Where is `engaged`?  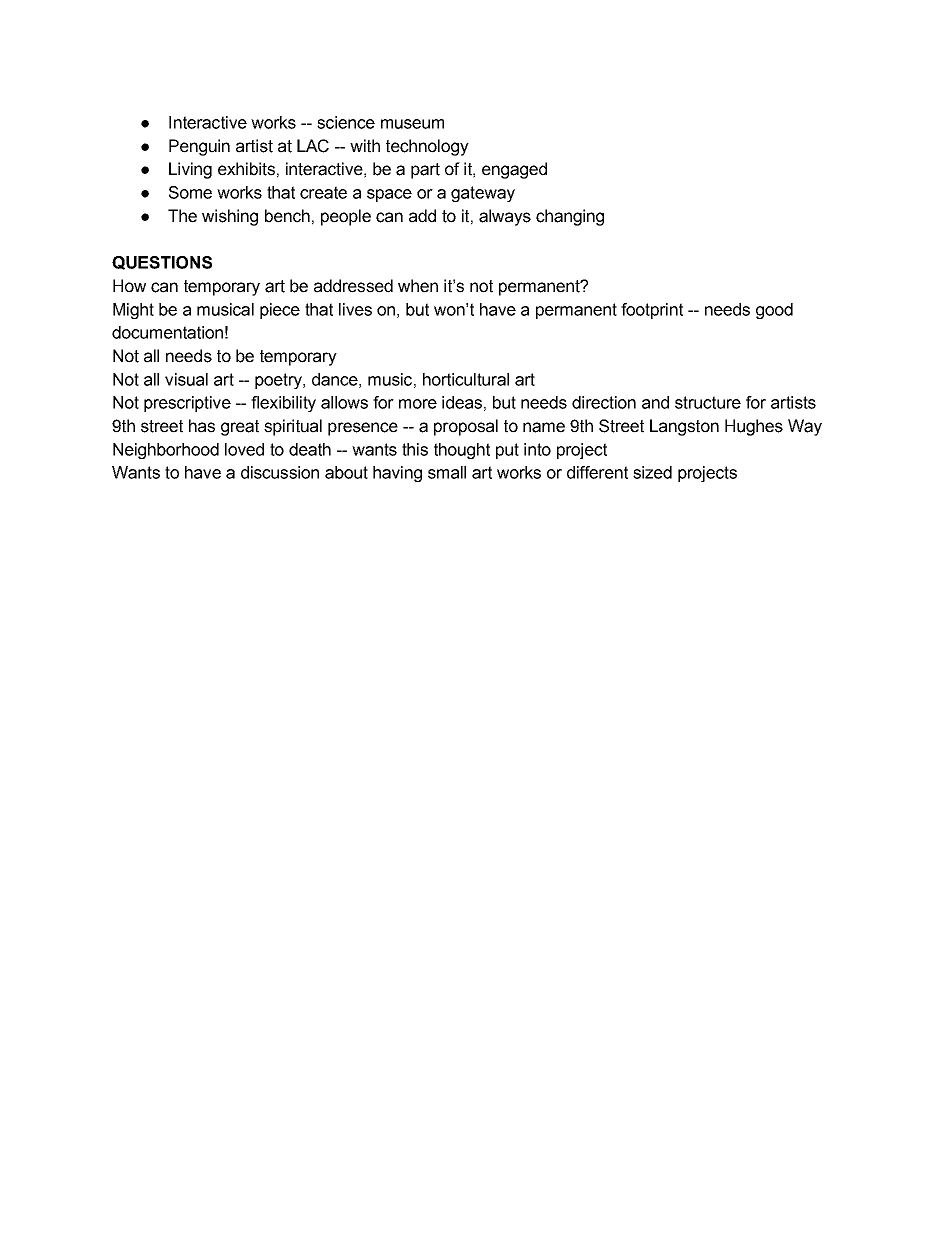 engaged is located at coordinates (514, 170).
